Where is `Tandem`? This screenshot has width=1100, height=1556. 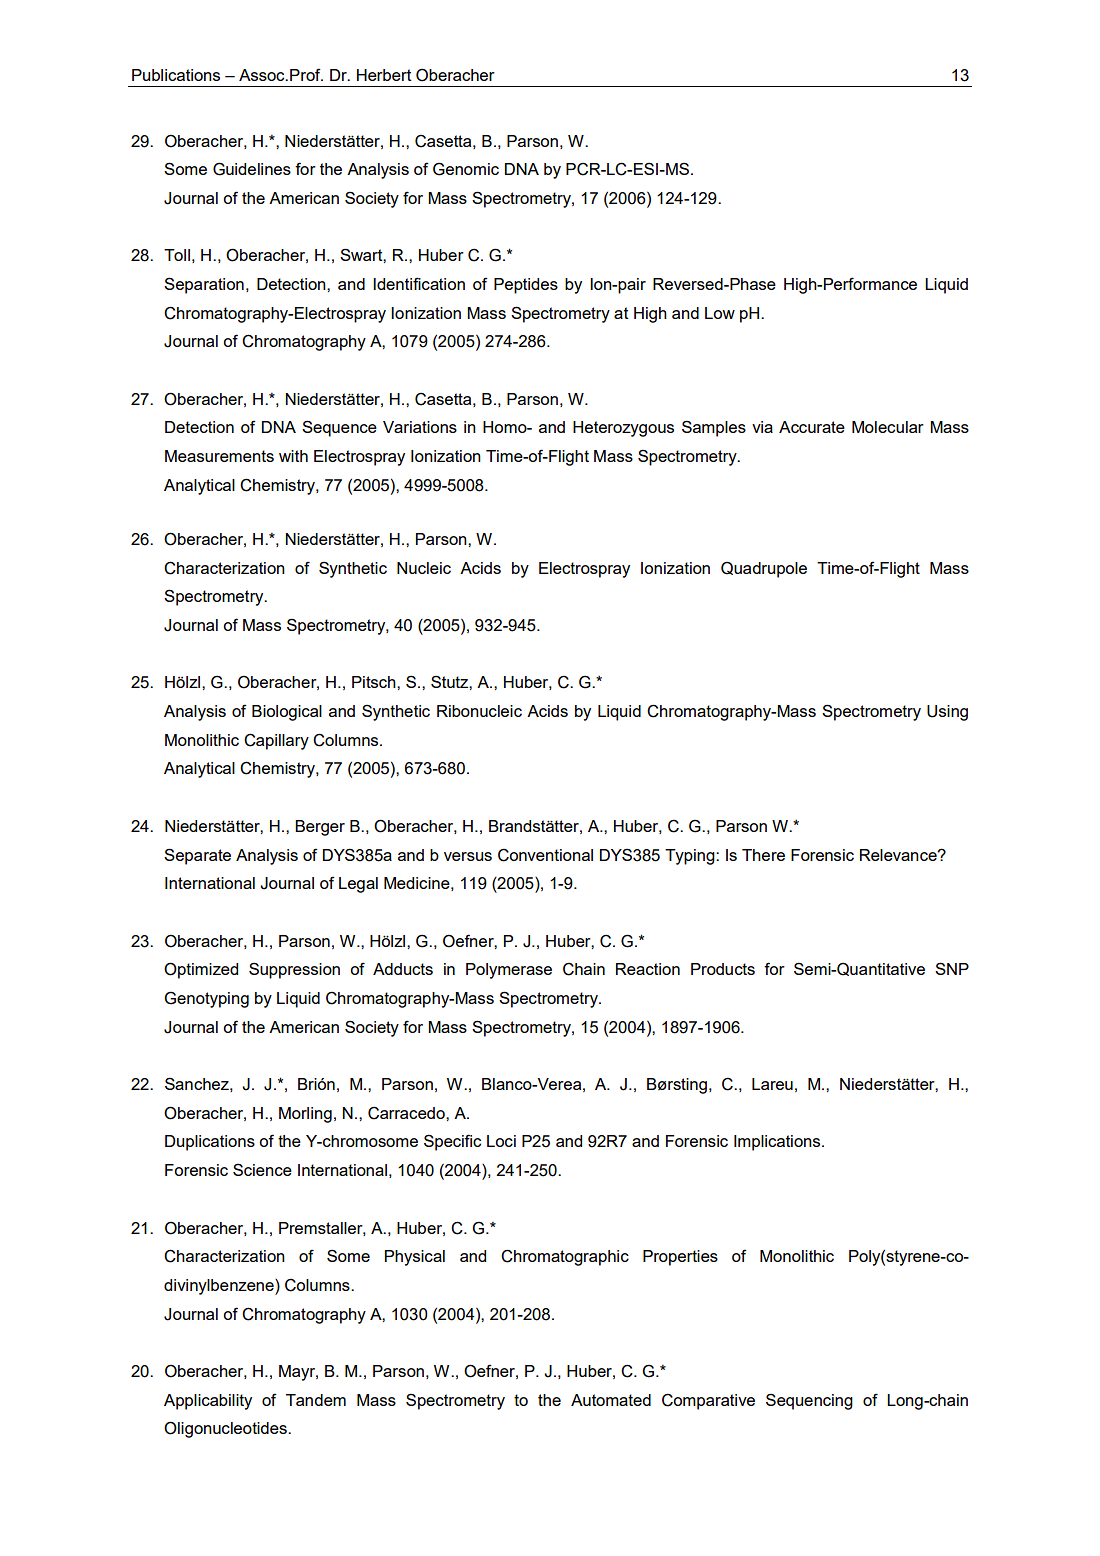
Tandem is located at coordinates (316, 1400).
